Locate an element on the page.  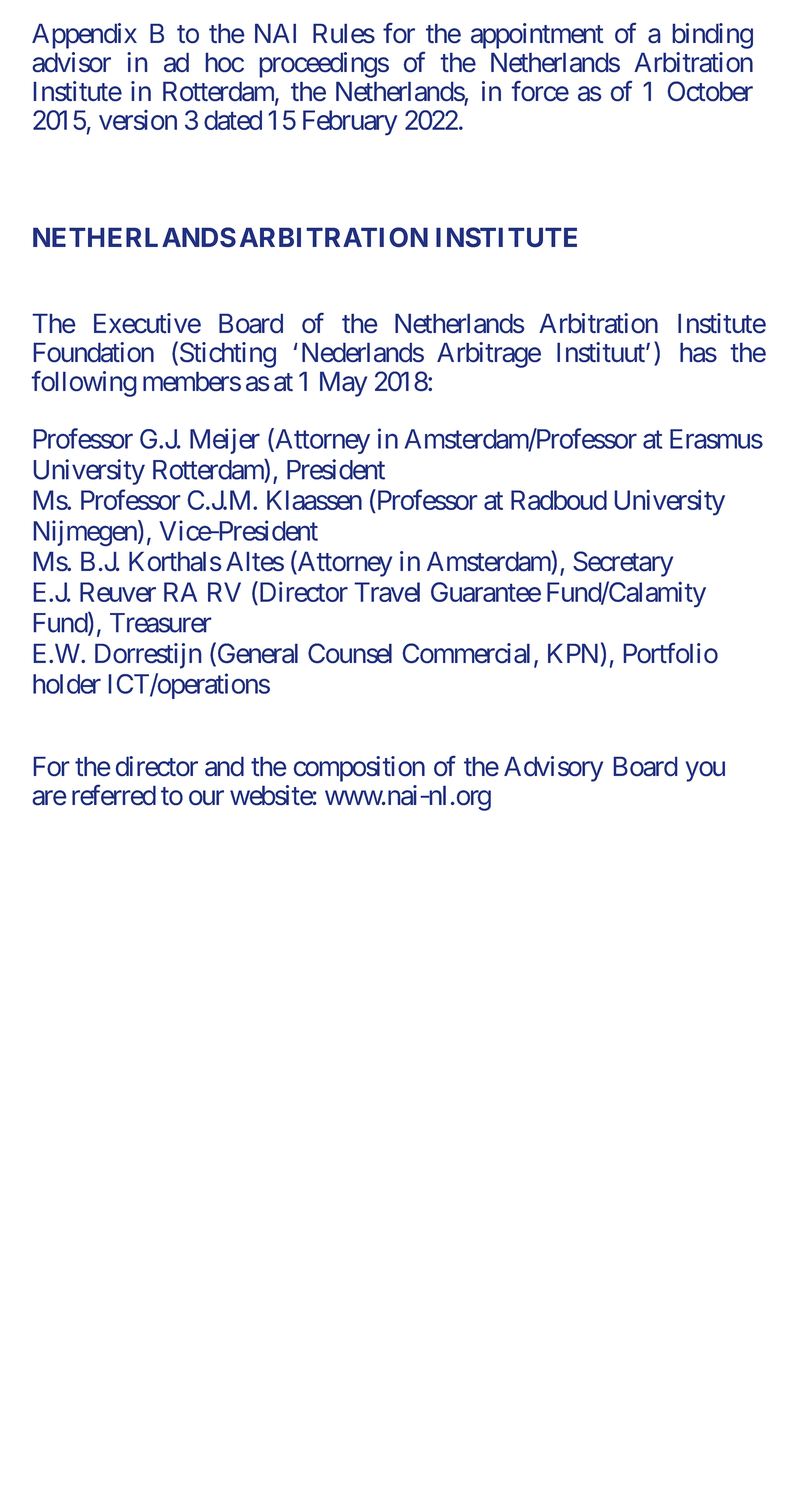
binding is located at coordinates (712, 36).
